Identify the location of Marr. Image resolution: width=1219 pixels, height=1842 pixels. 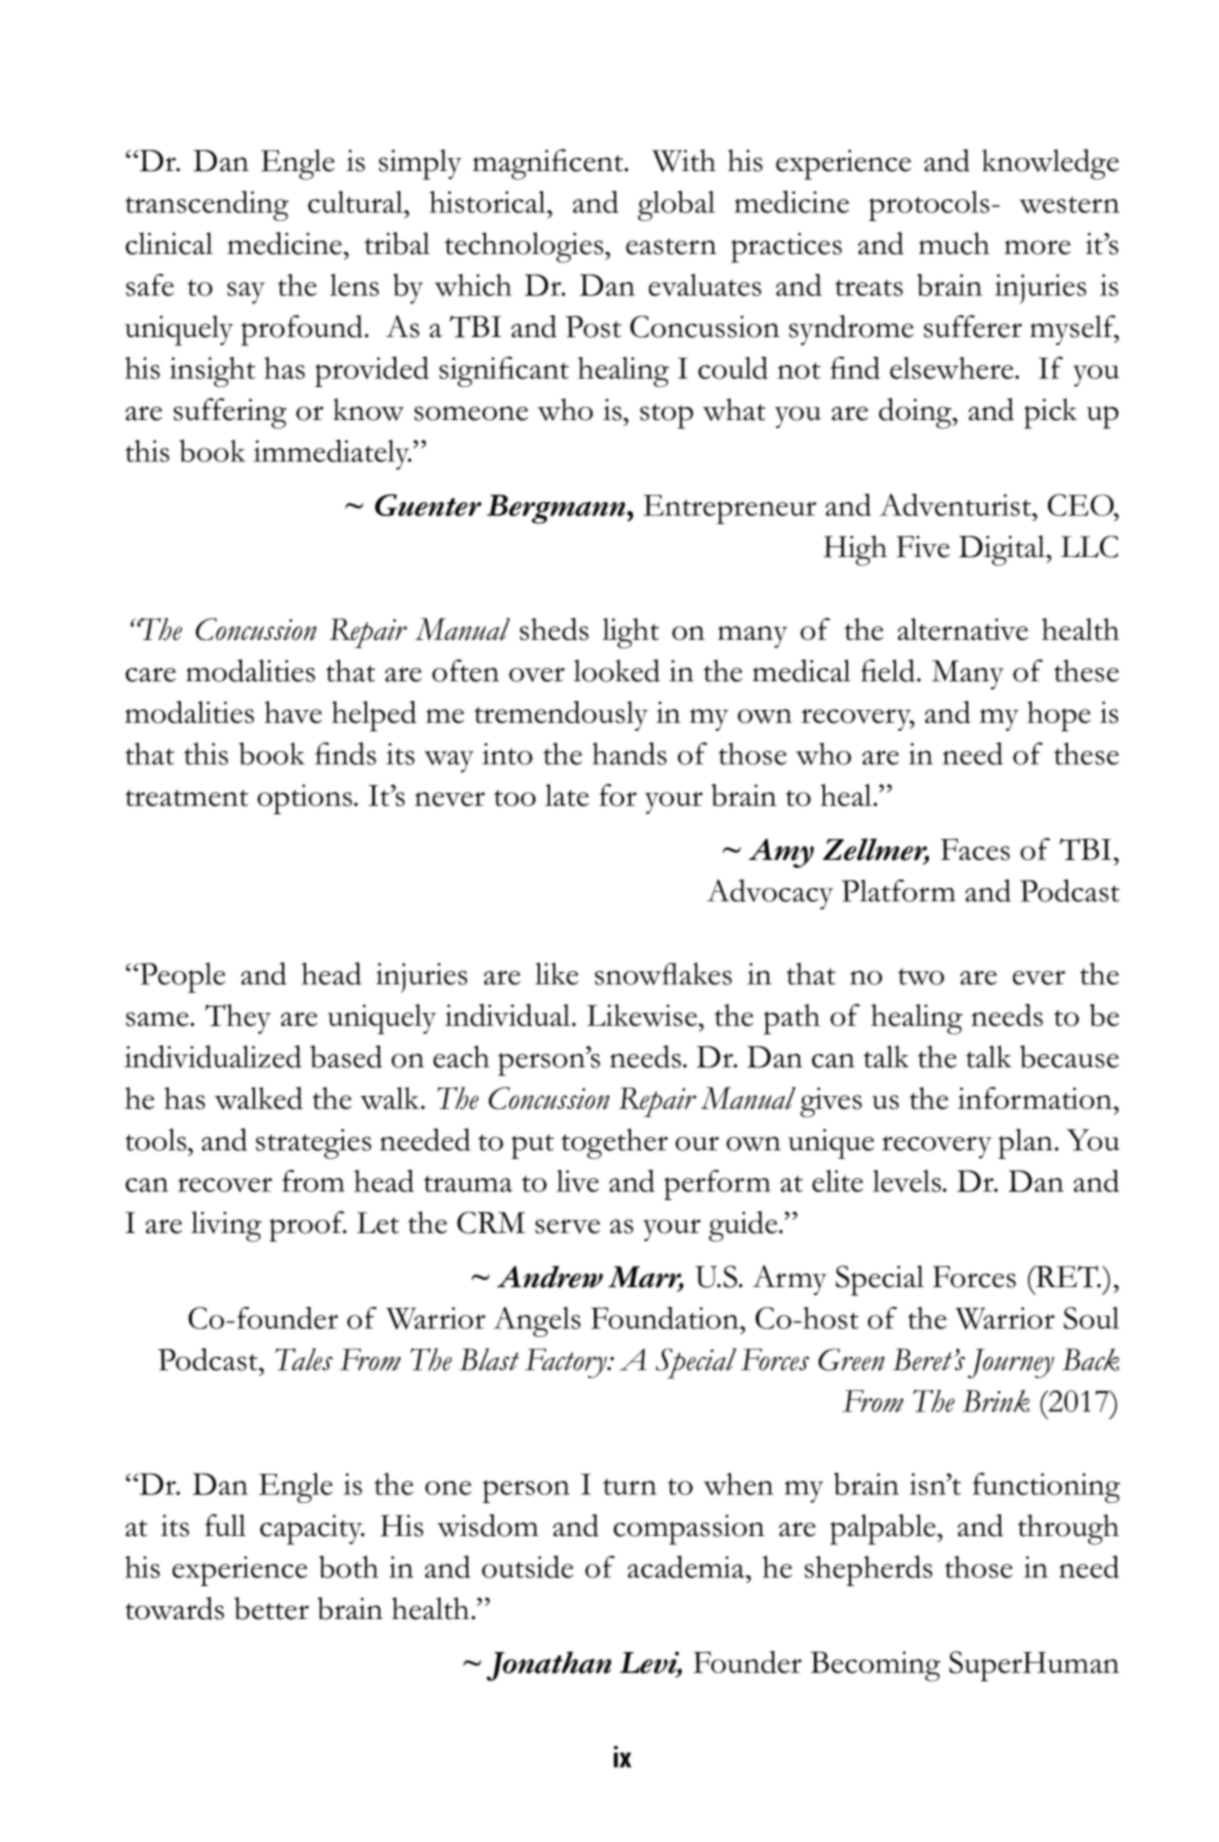
(646, 1278).
